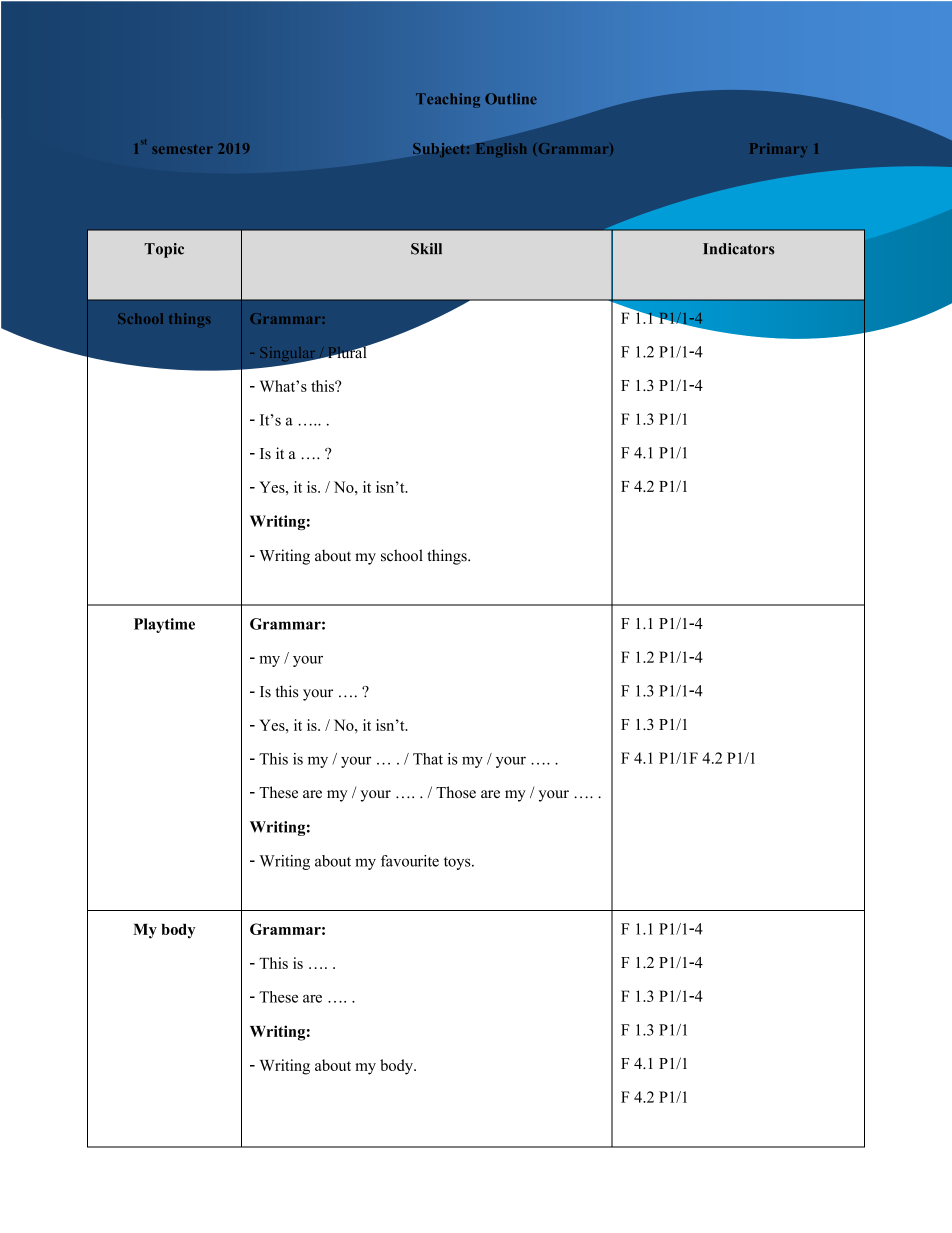 The width and height of the screenshot is (952, 1233). Describe the element at coordinates (410, 861) in the screenshot. I see `favourite` at that location.
